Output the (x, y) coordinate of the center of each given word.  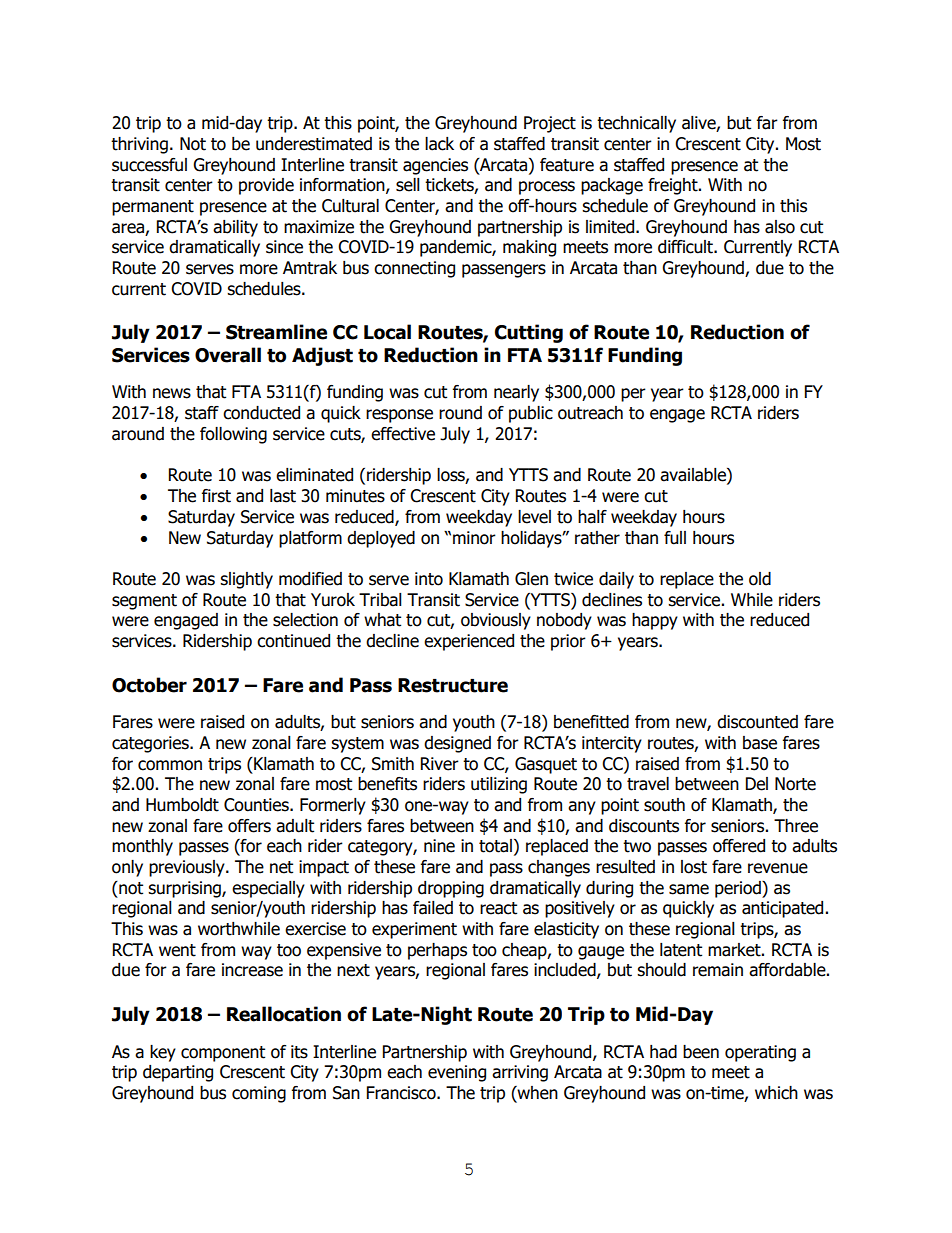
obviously (496, 621)
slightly (246, 580)
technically (636, 124)
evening (457, 1073)
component (223, 1054)
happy (655, 621)
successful (149, 165)
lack (439, 144)
